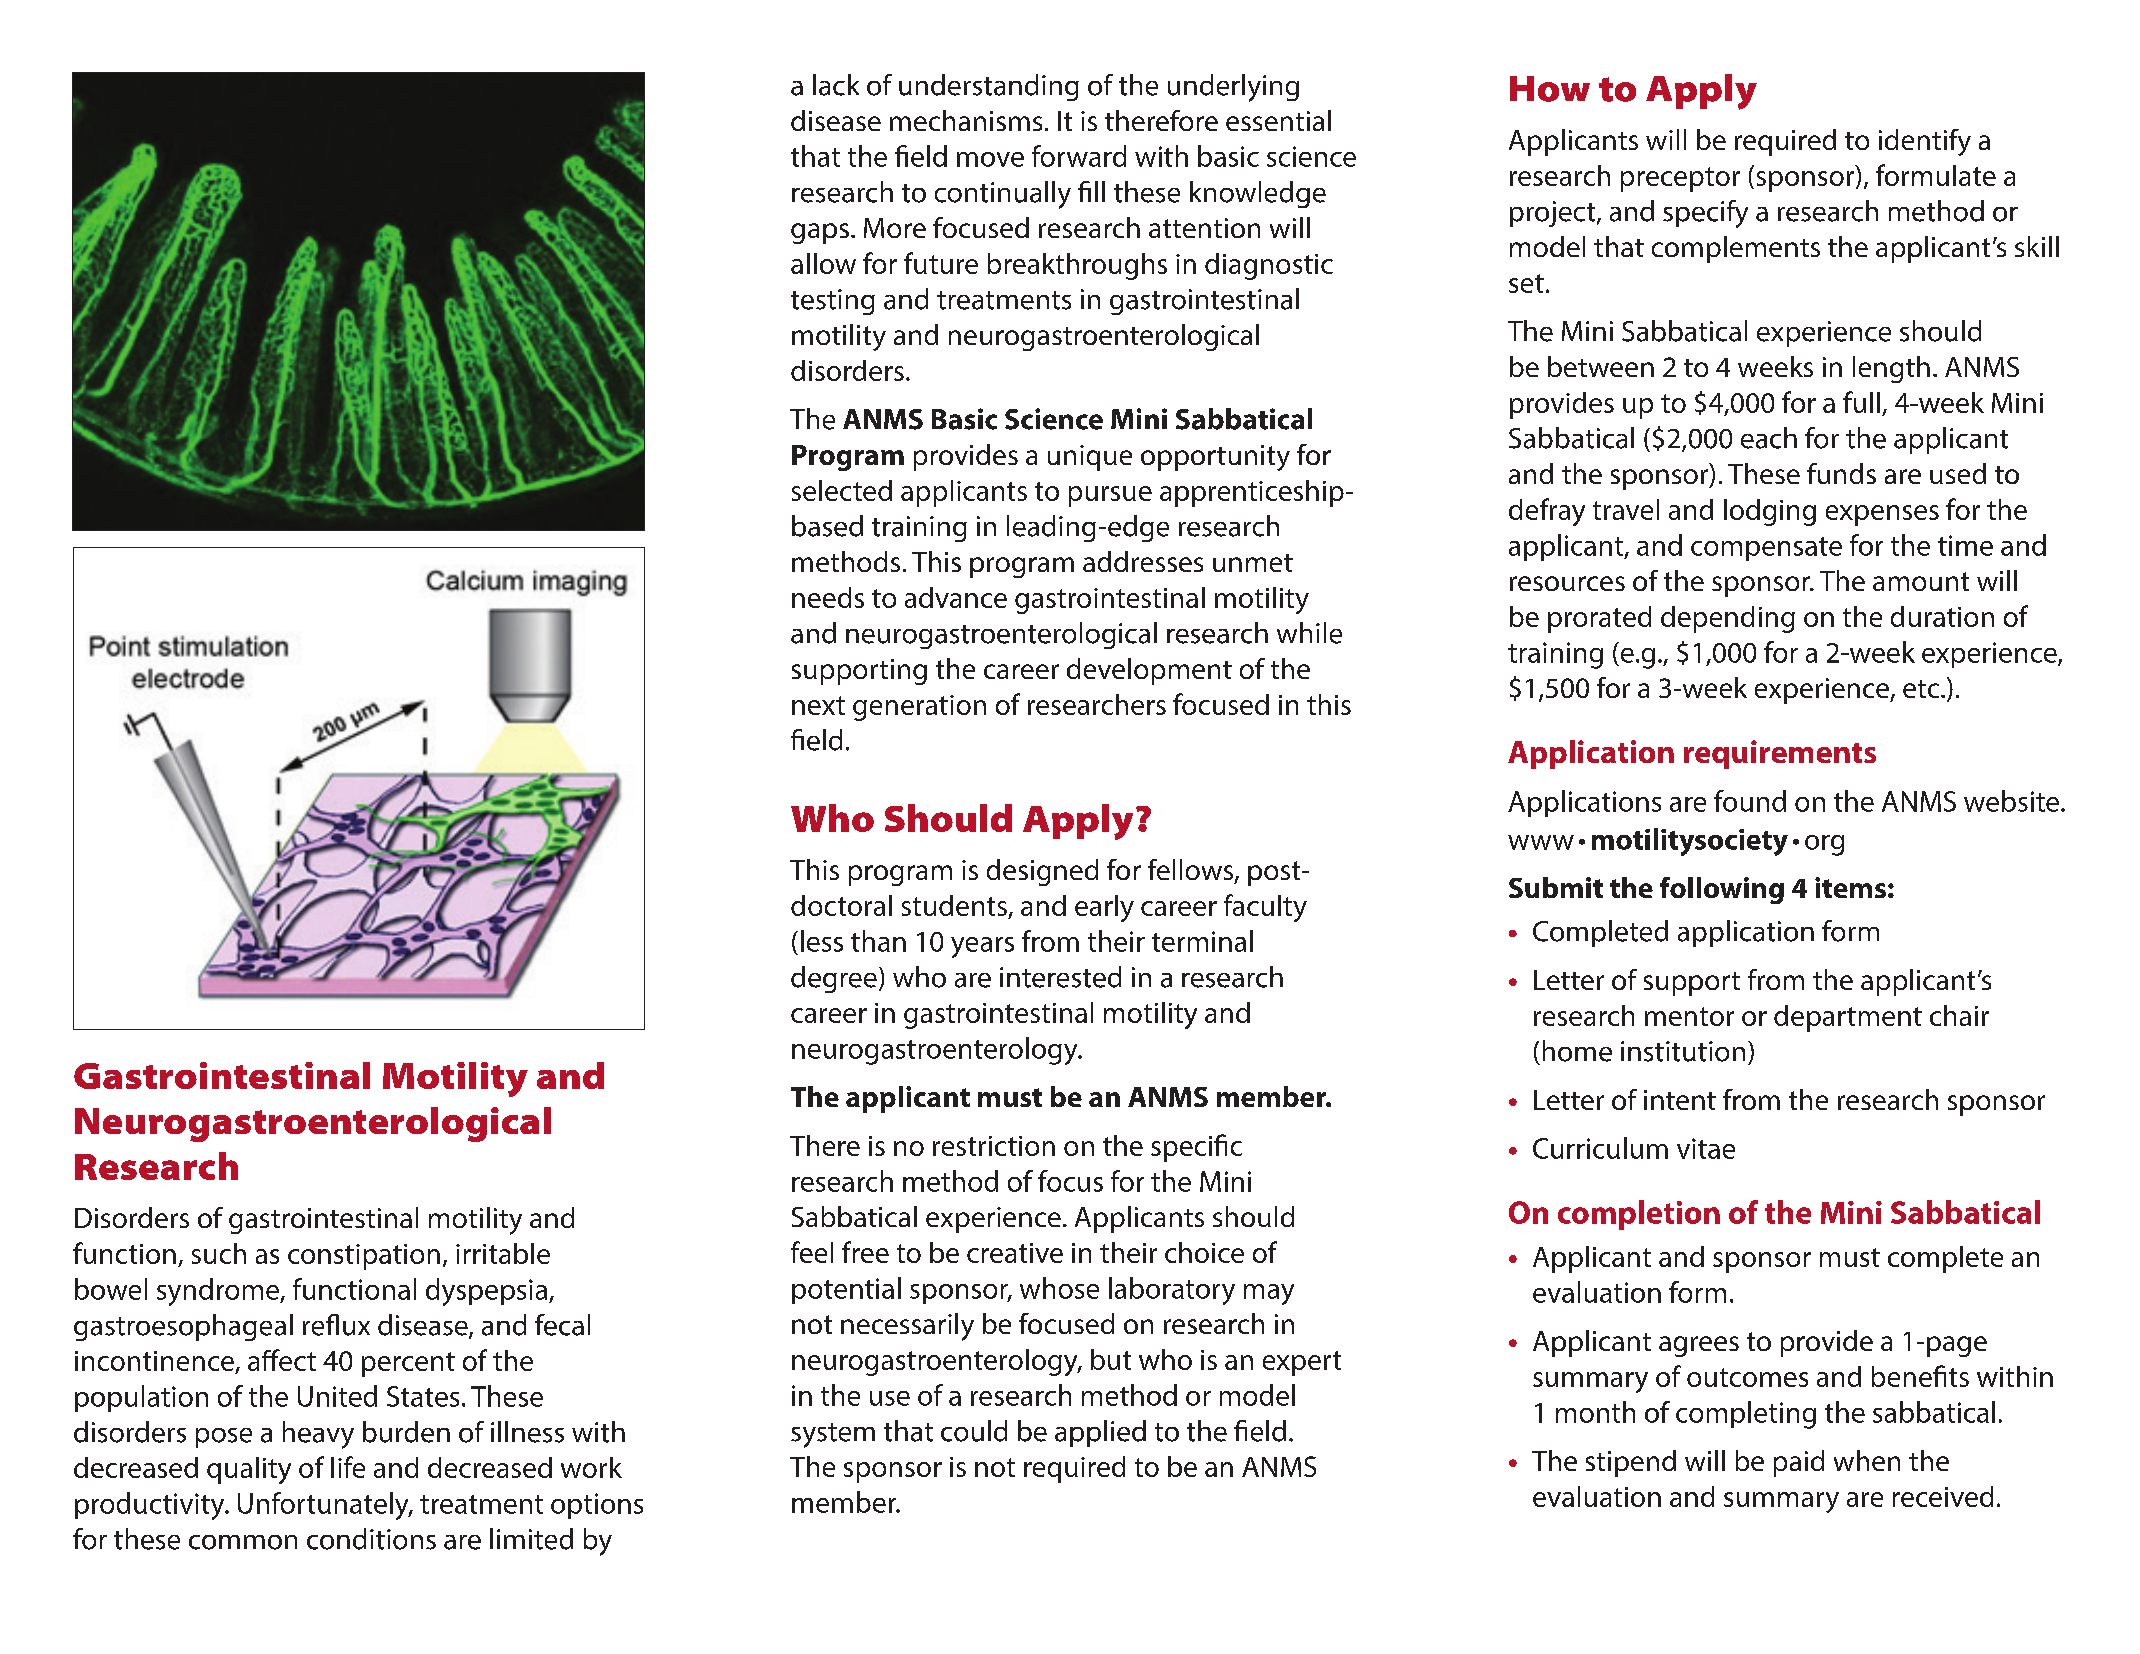  I want to click on compensate, so click(1766, 549).
